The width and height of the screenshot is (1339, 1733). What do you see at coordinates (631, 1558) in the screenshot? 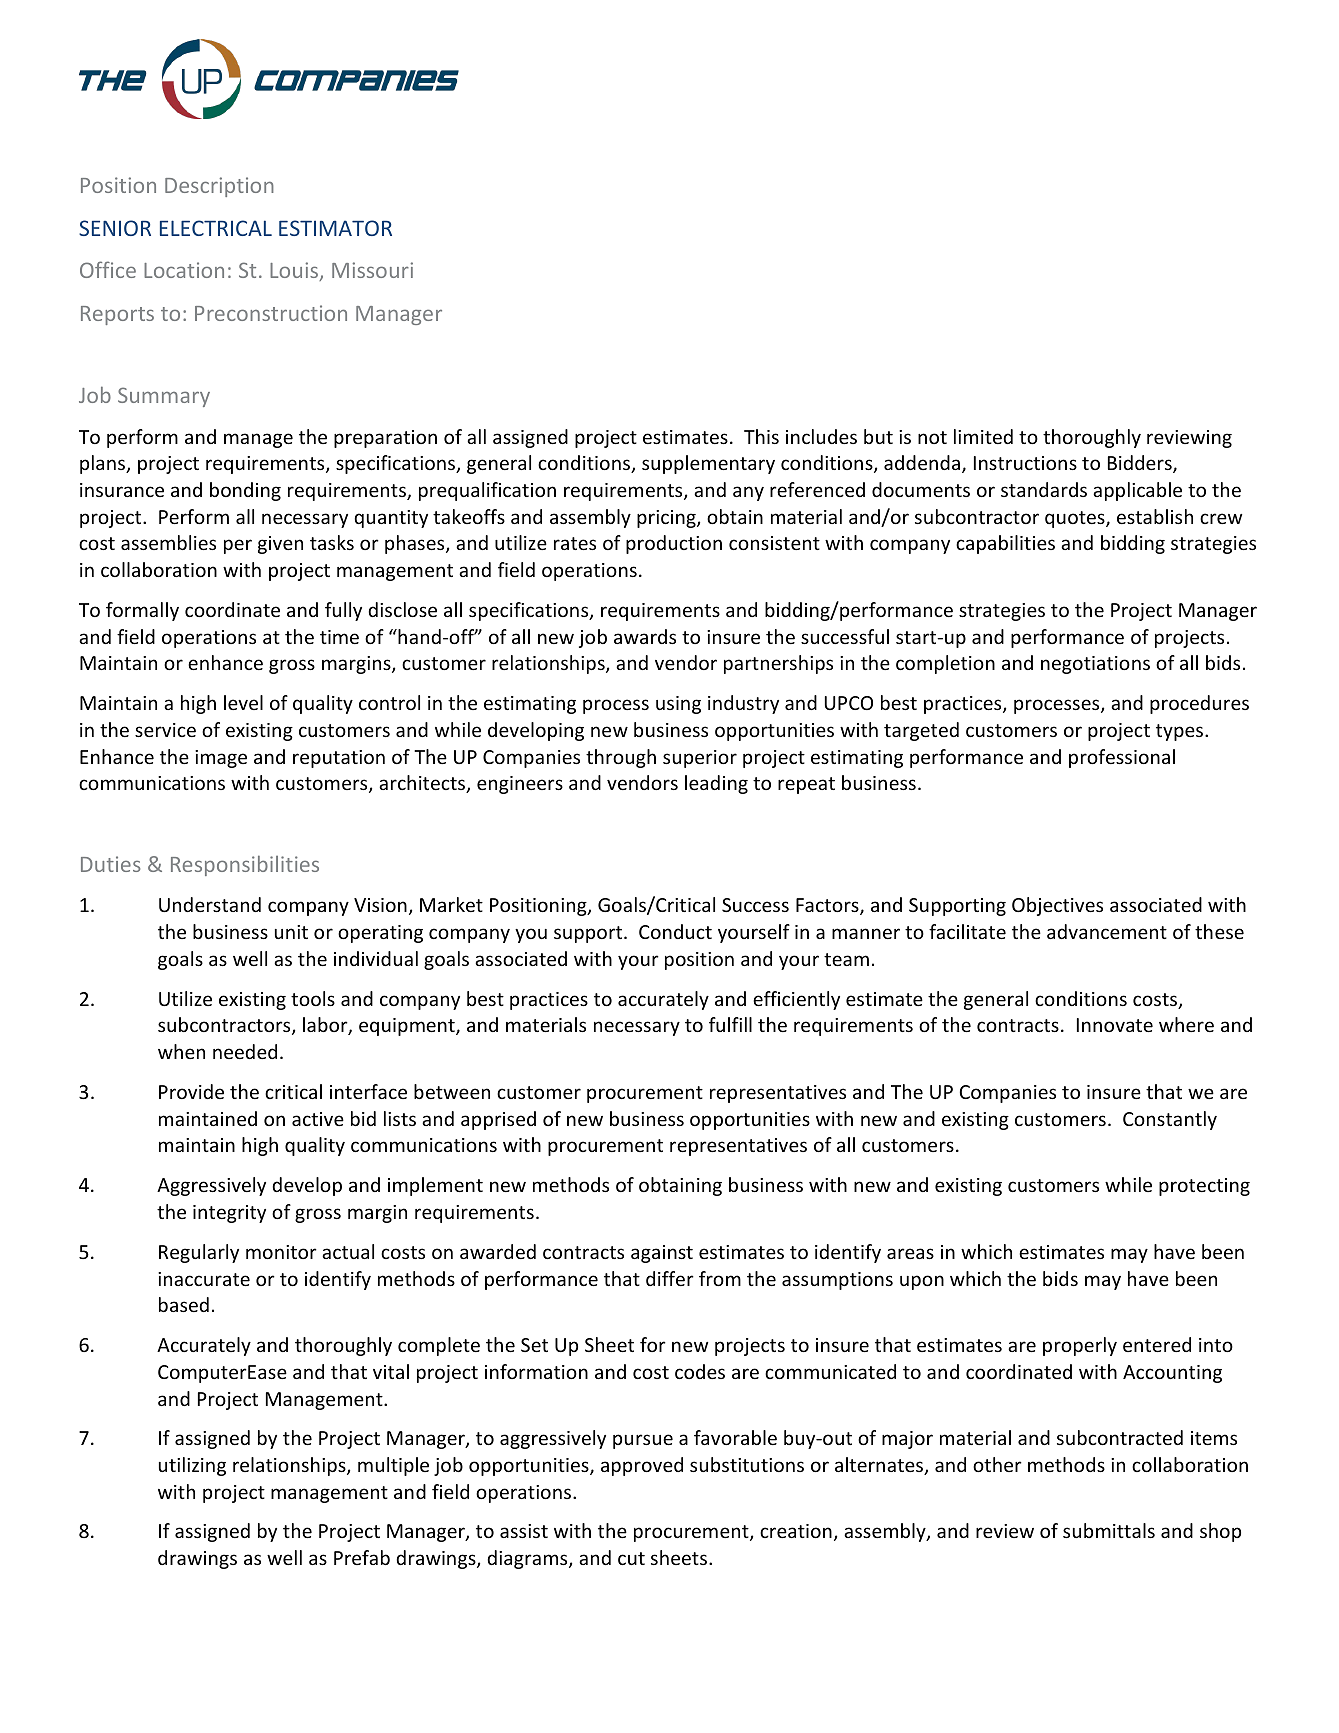
I see `cut` at bounding box center [631, 1558].
